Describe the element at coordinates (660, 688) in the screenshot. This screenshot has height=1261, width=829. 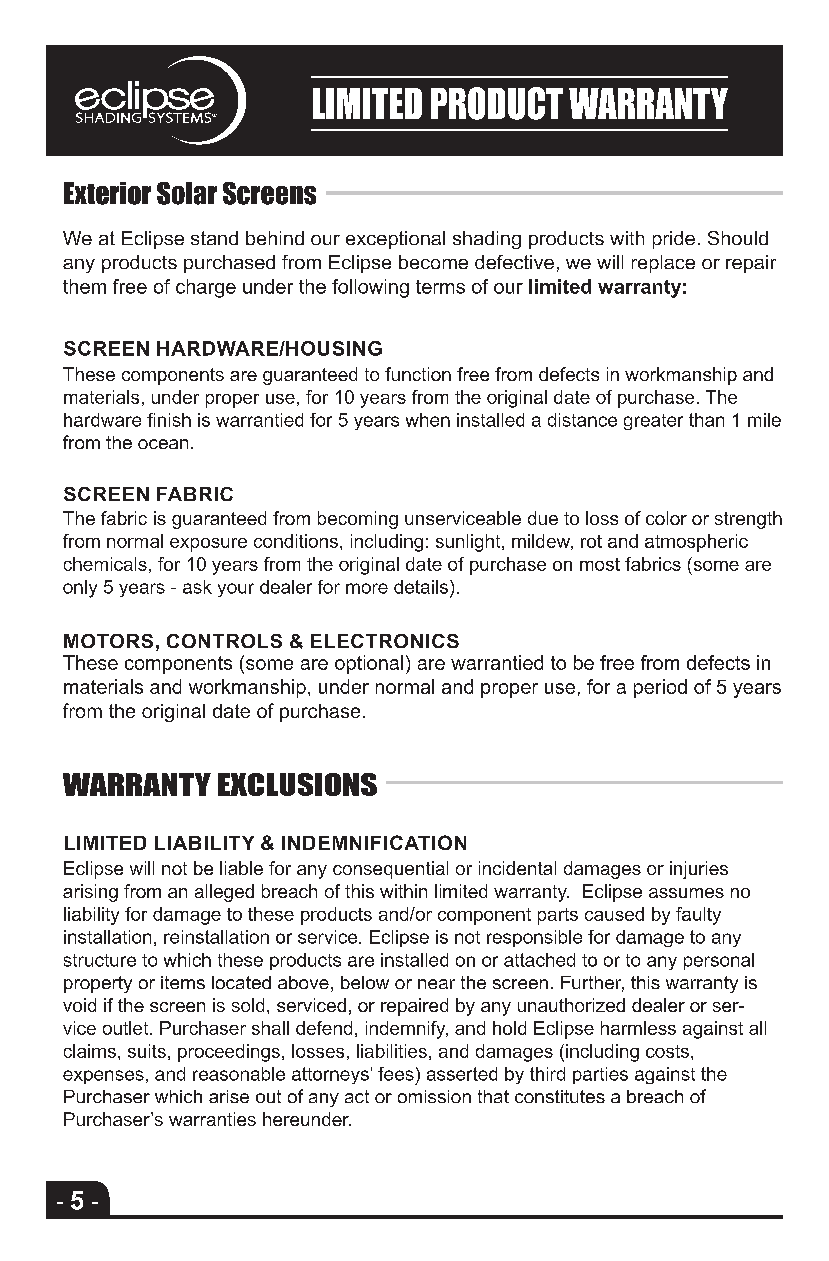
I see `period` at that location.
